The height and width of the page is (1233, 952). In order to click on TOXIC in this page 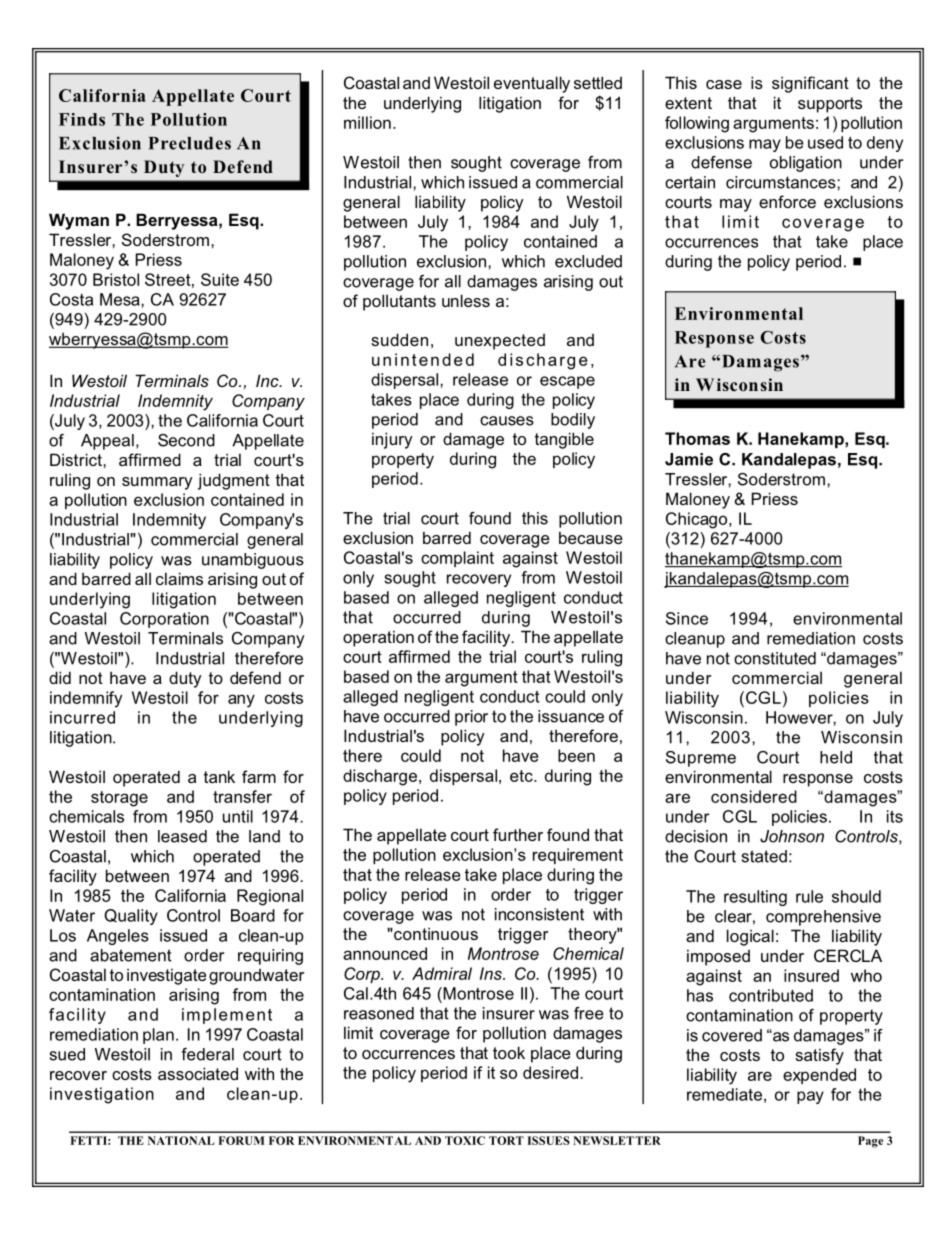, I will do `click(465, 1140)`.
